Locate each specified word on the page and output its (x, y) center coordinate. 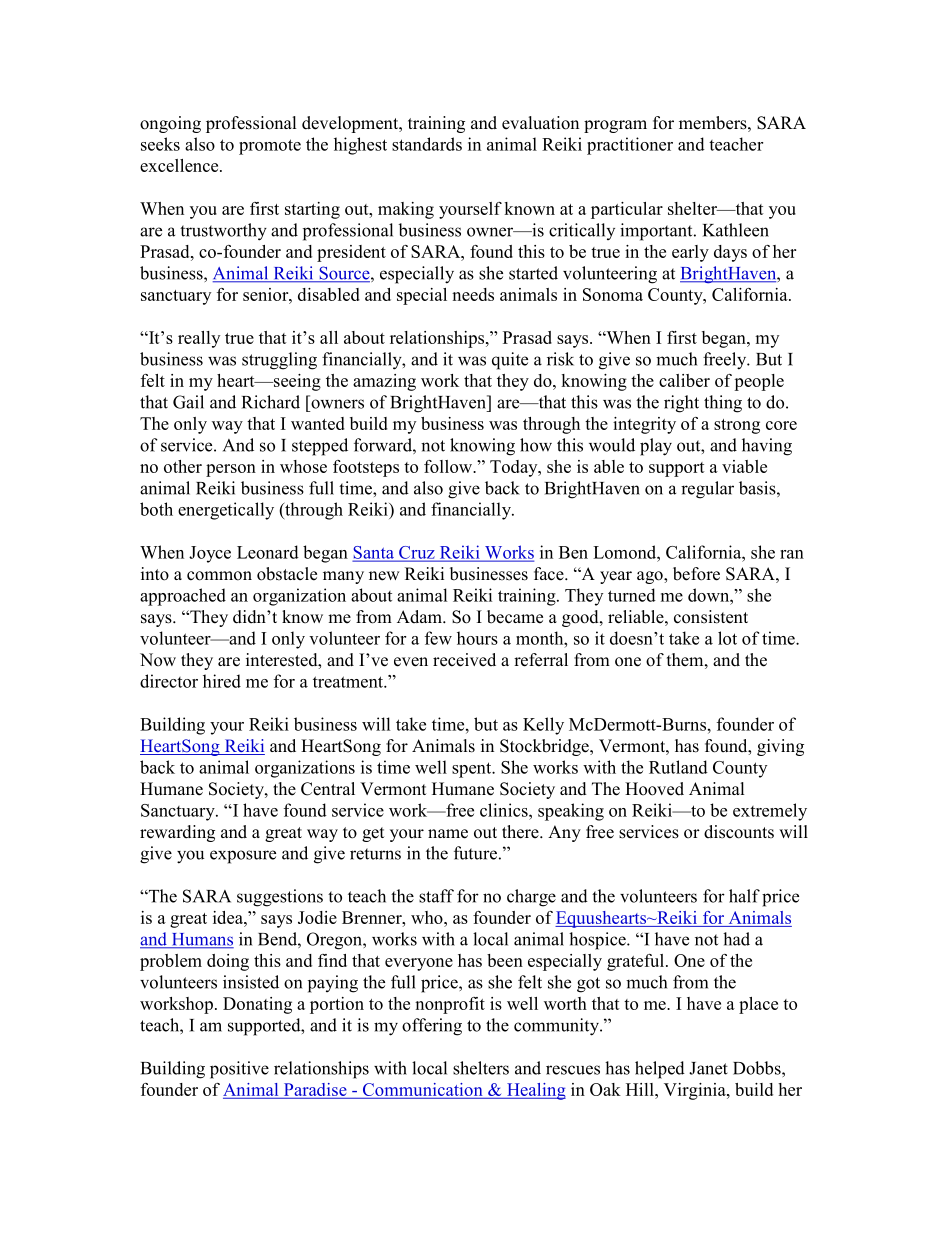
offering (432, 1027)
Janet (708, 1068)
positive (239, 1070)
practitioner (630, 146)
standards (427, 144)
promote (270, 147)
